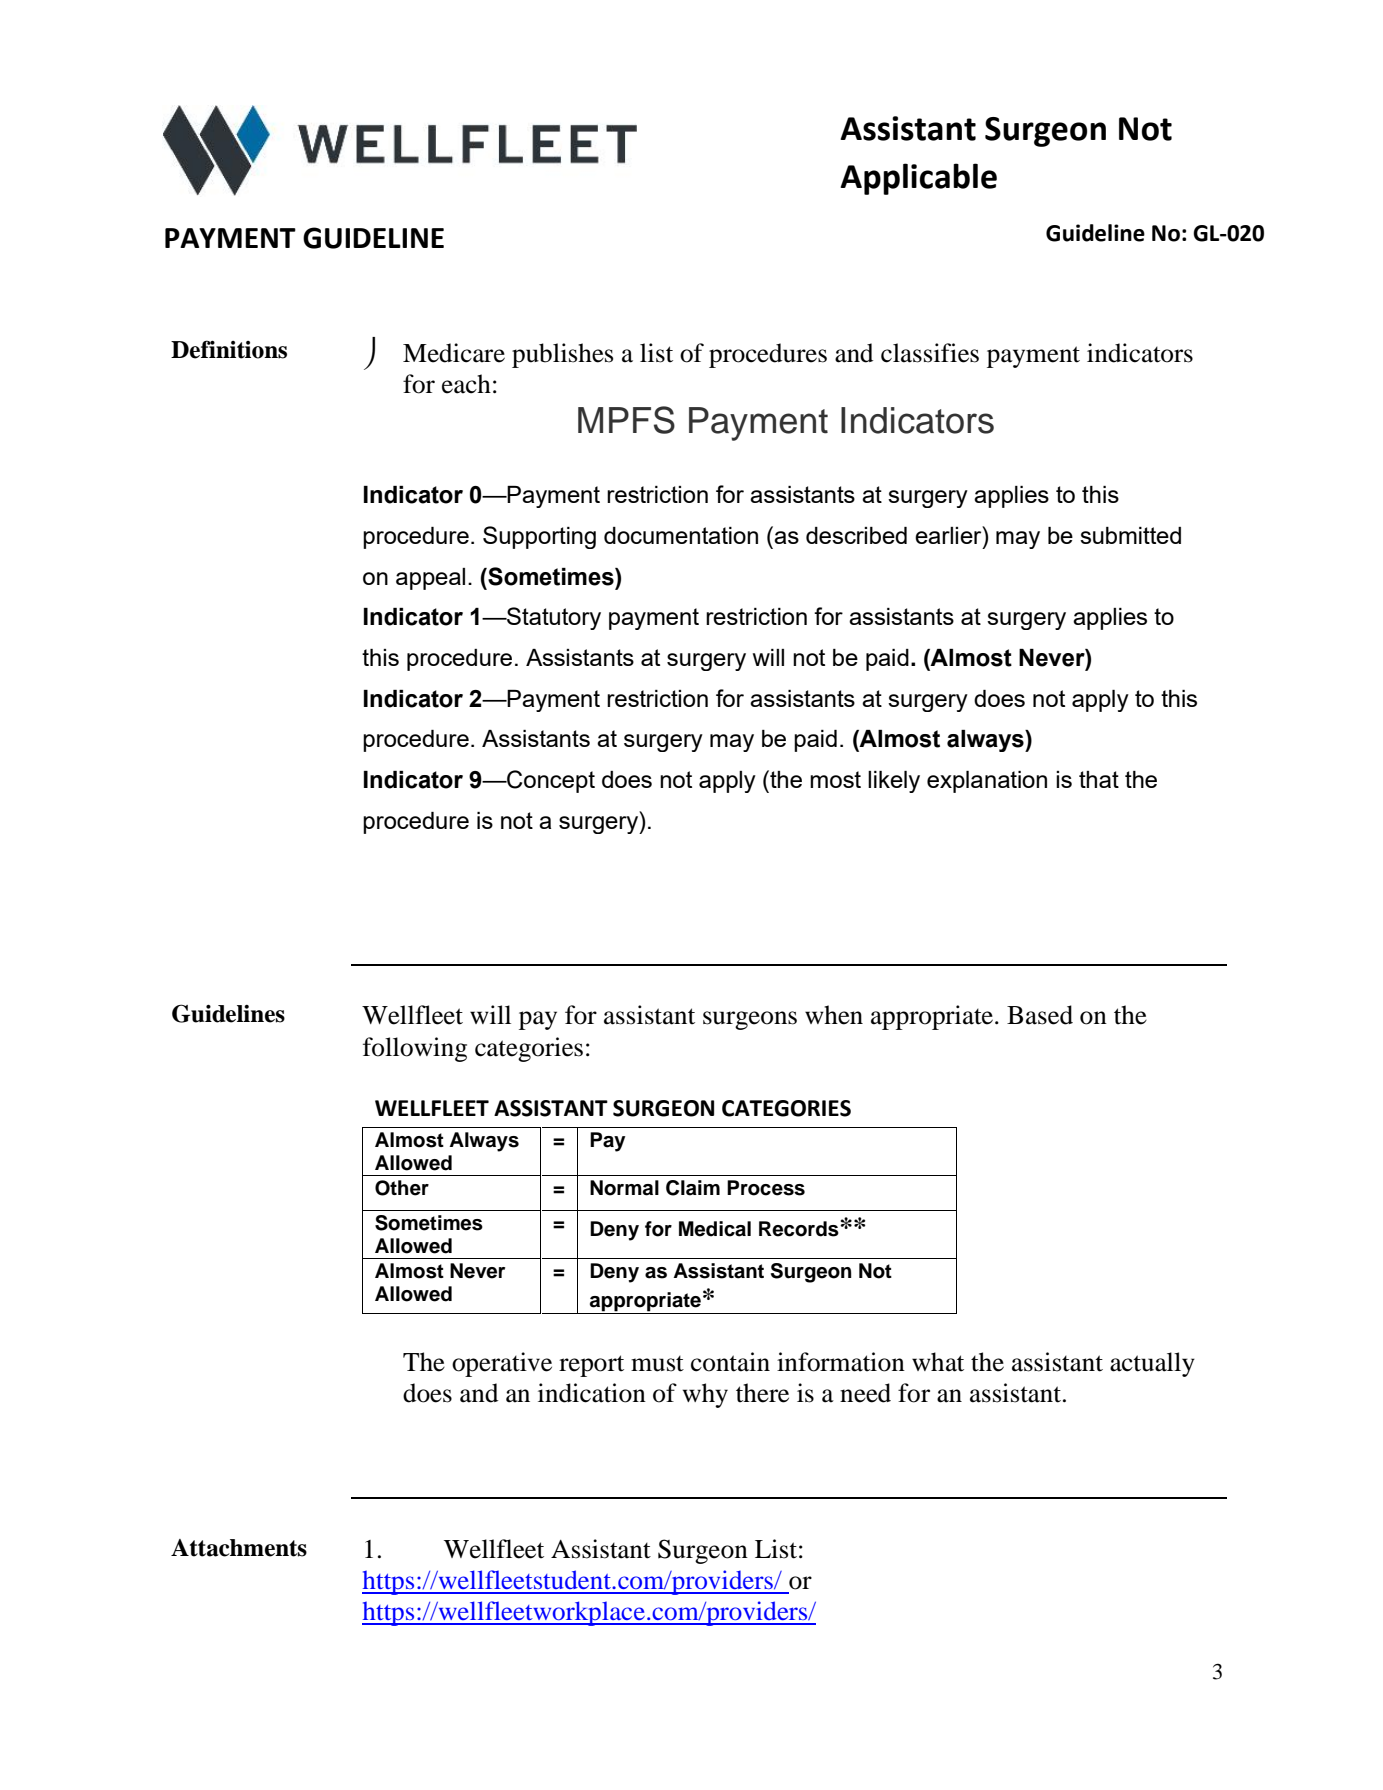 The height and width of the image is (1790, 1383). I want to click on appeal, so click(430, 579).
